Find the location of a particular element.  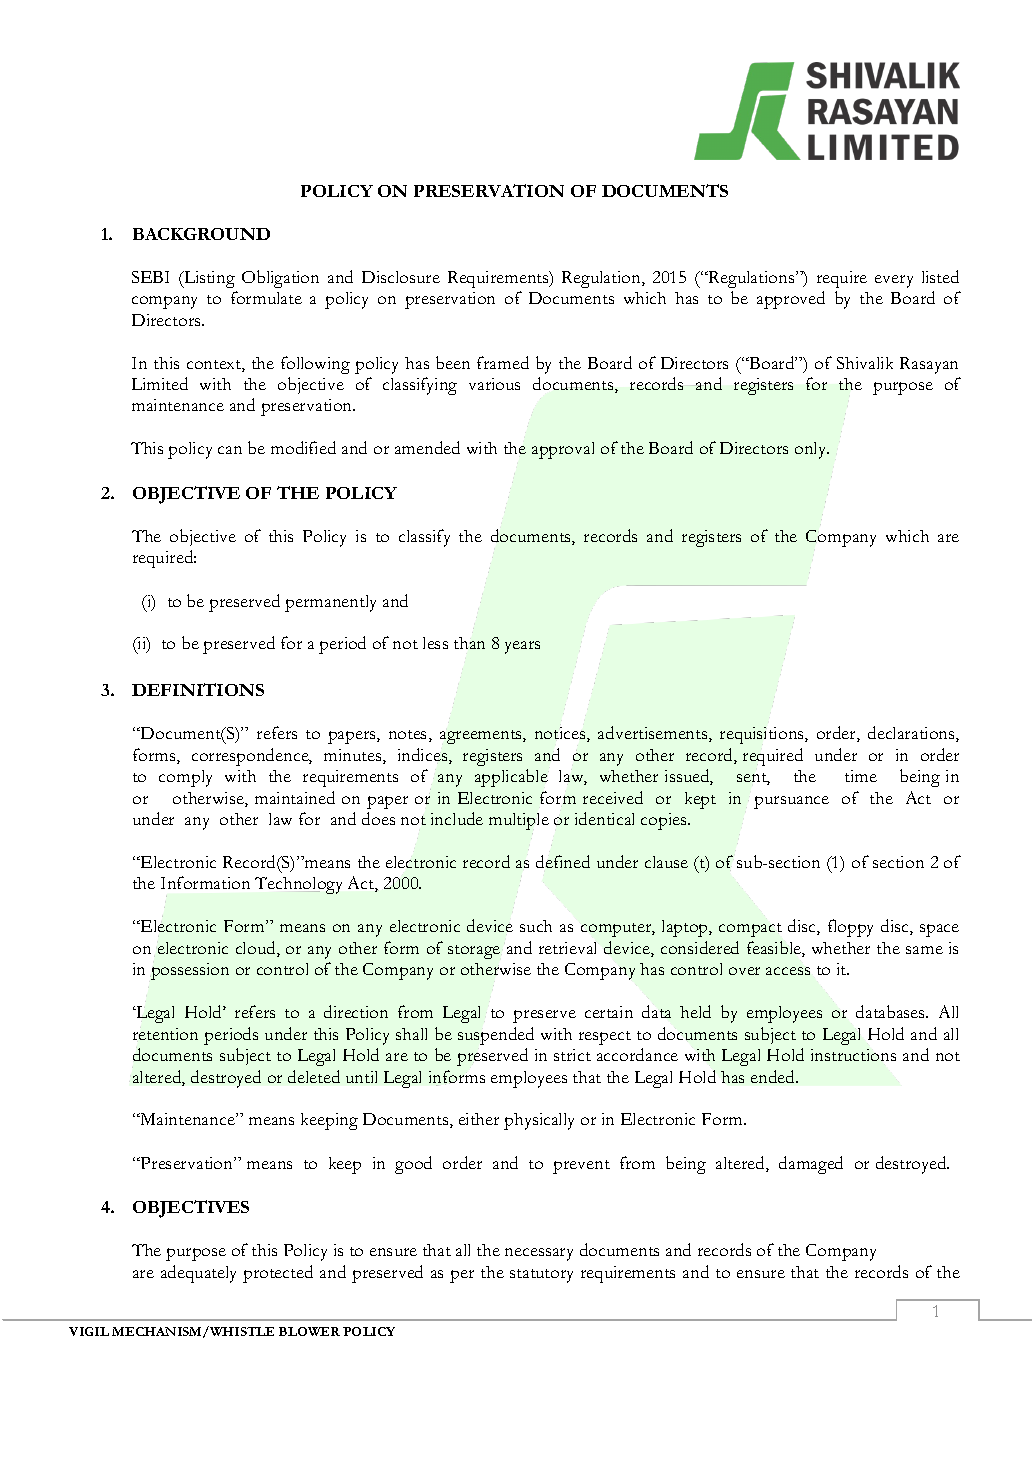

every is located at coordinates (894, 281).
